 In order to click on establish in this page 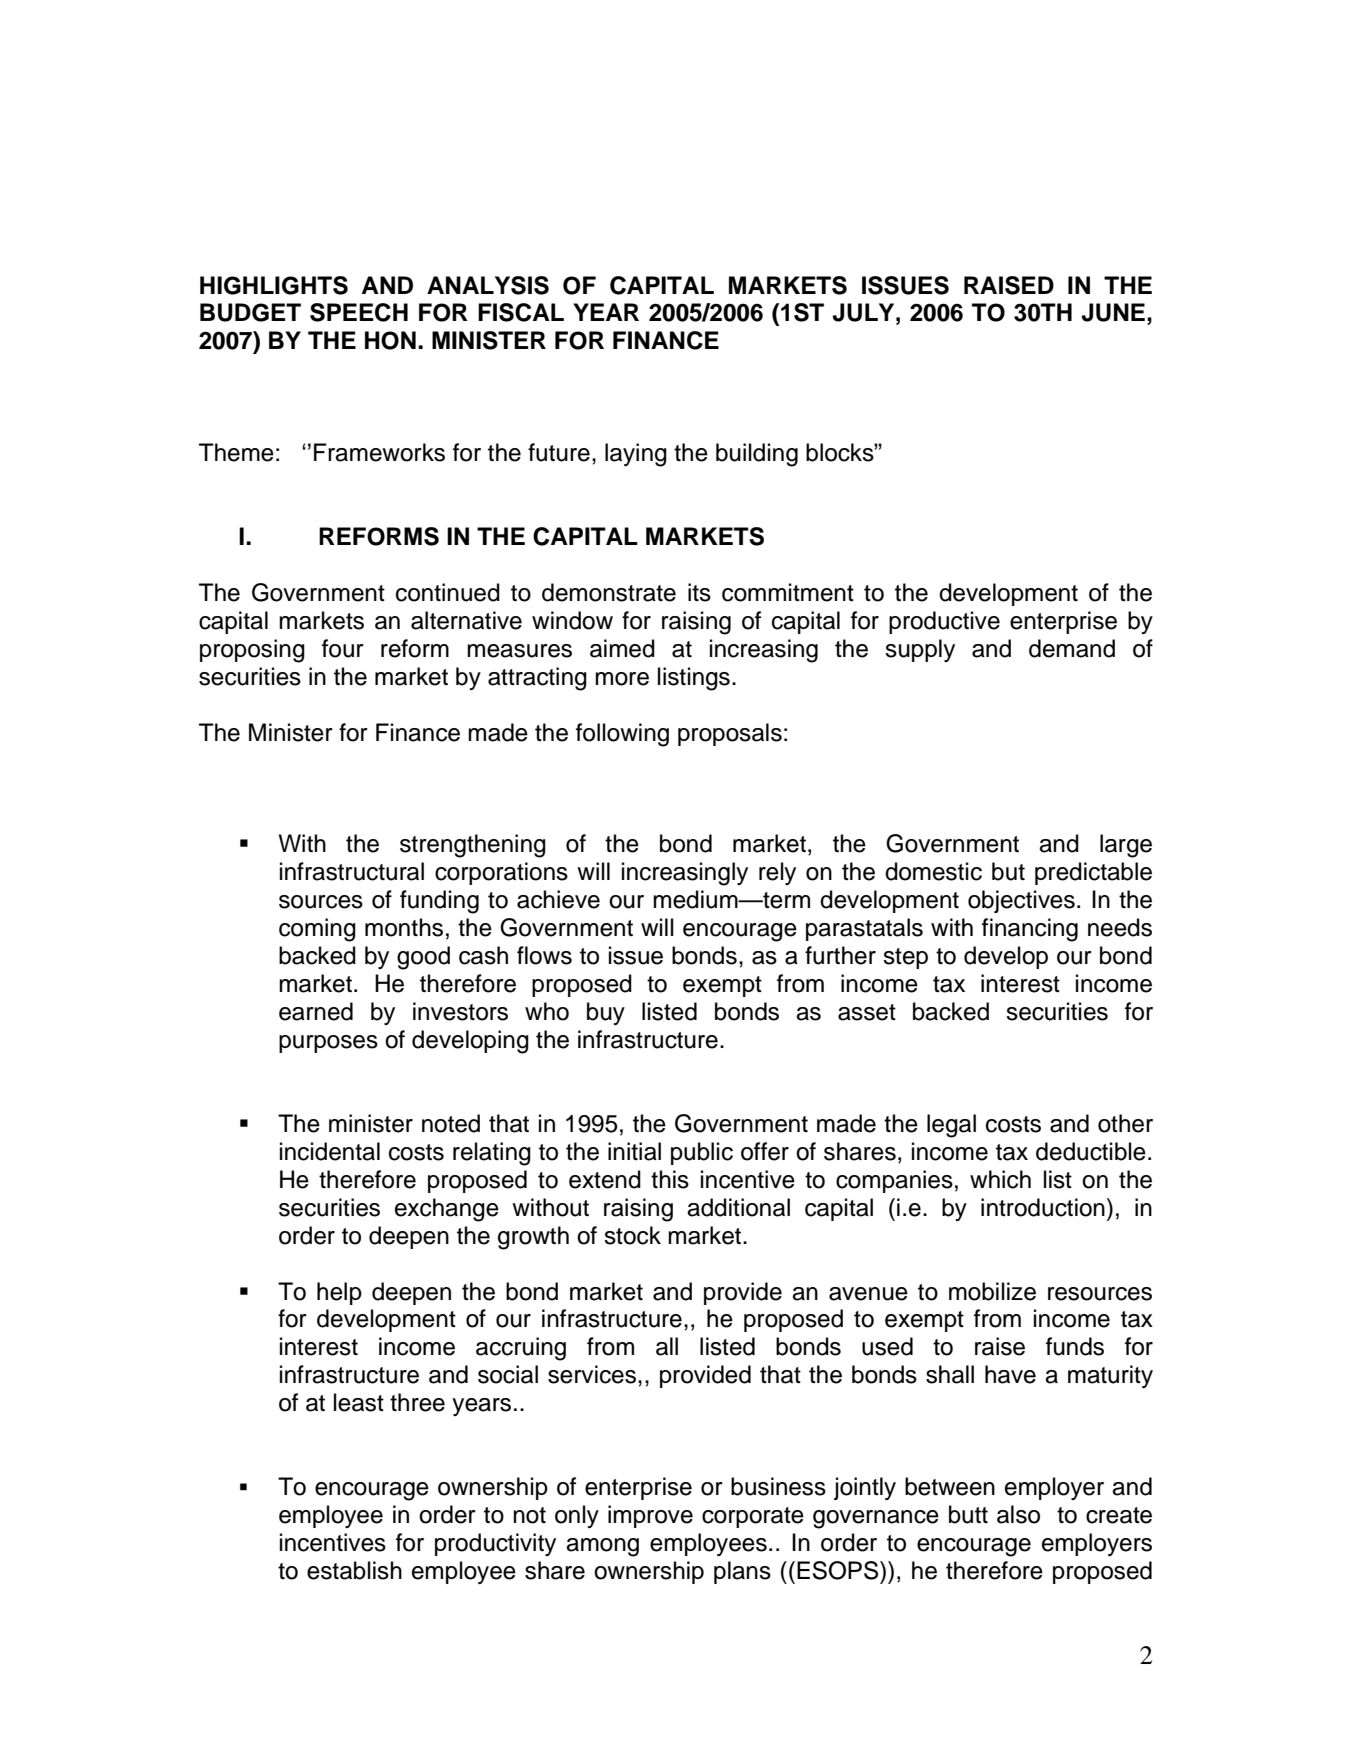, I will do `click(354, 1570)`.
